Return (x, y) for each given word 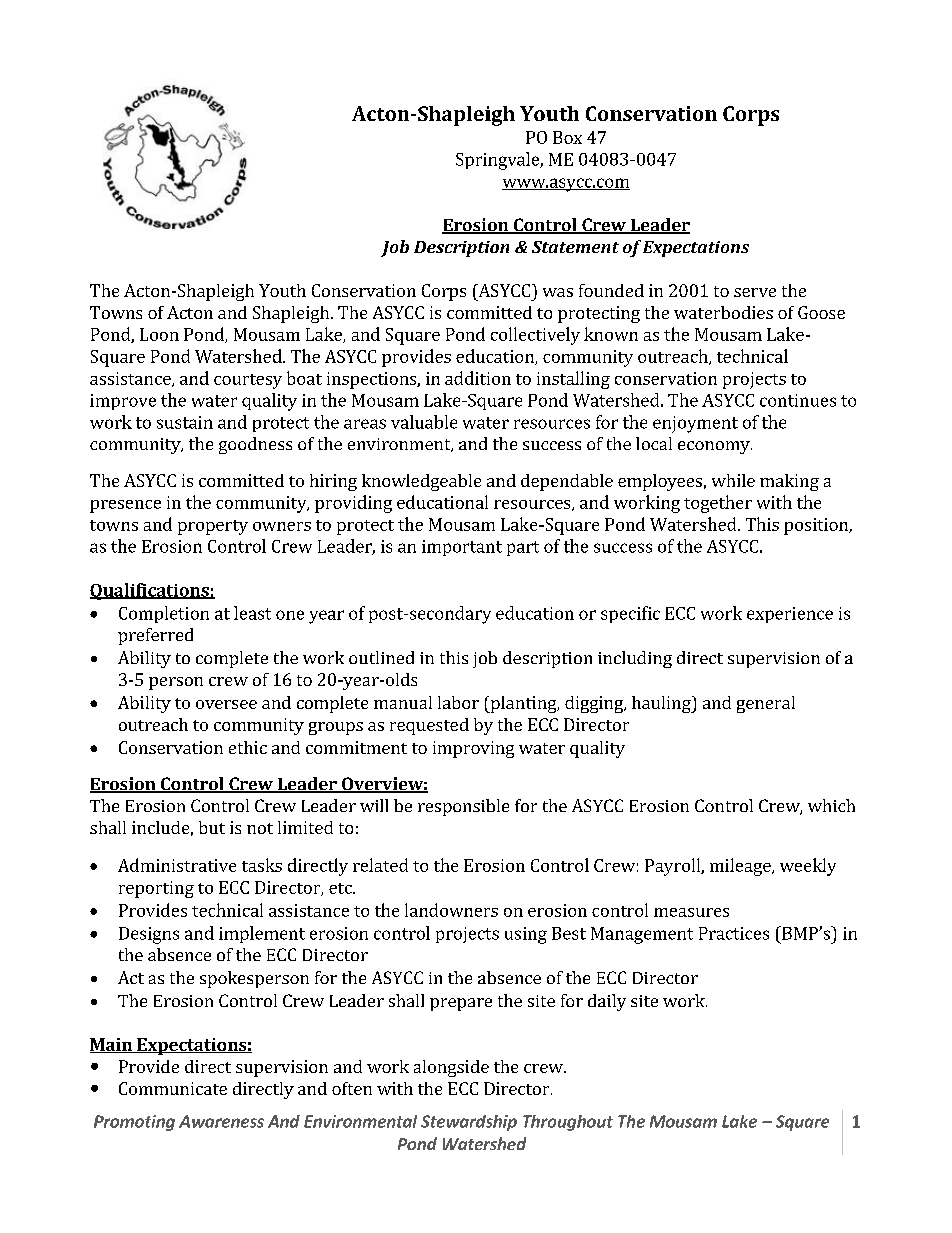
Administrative (177, 865)
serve (755, 292)
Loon (159, 334)
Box (567, 137)
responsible (463, 807)
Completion (164, 614)
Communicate (173, 1088)
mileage (741, 867)
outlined (381, 657)
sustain (185, 422)
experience (790, 615)
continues (798, 400)
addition (478, 378)
